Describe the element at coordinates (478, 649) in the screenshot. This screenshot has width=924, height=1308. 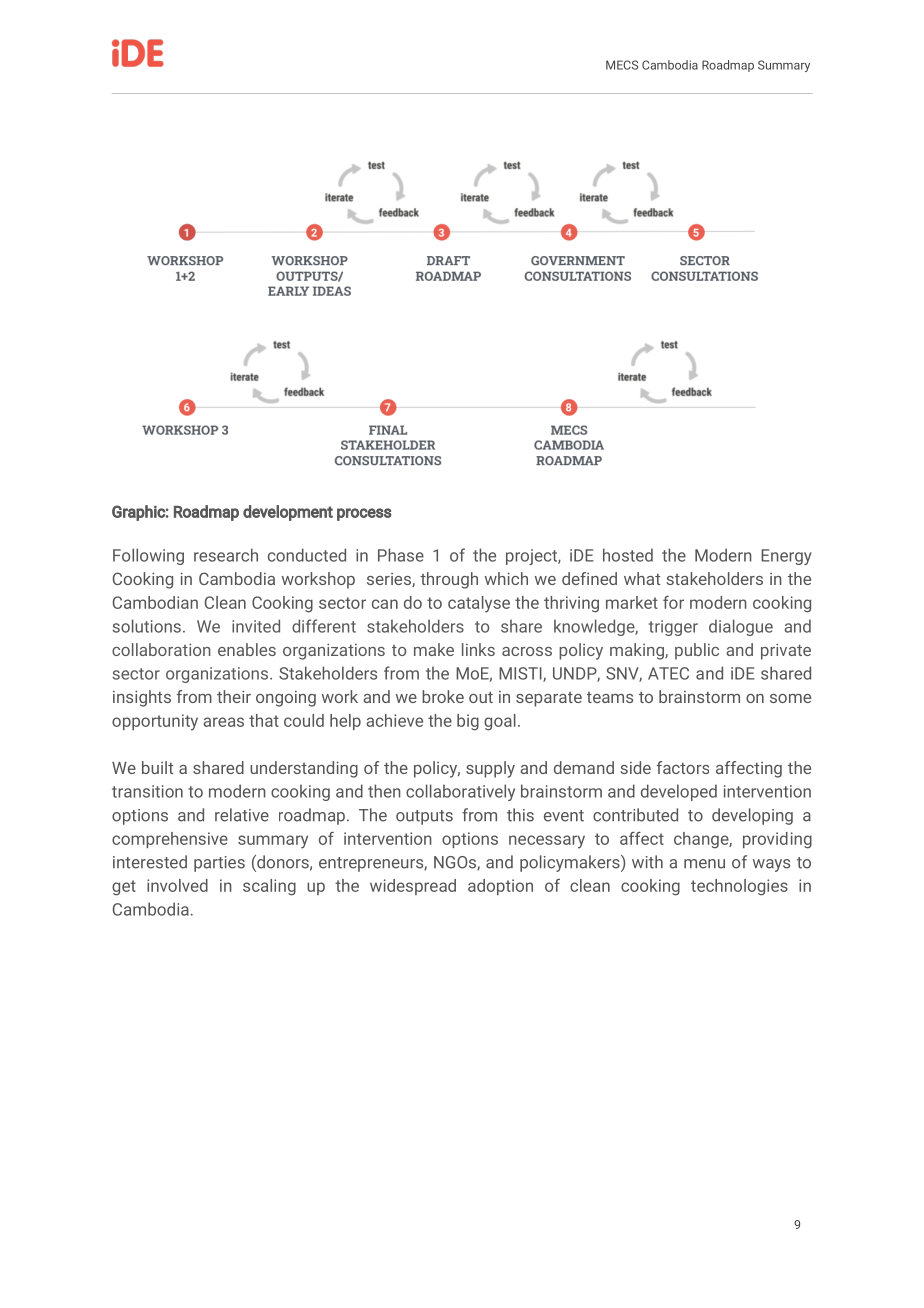
I see `links` at that location.
